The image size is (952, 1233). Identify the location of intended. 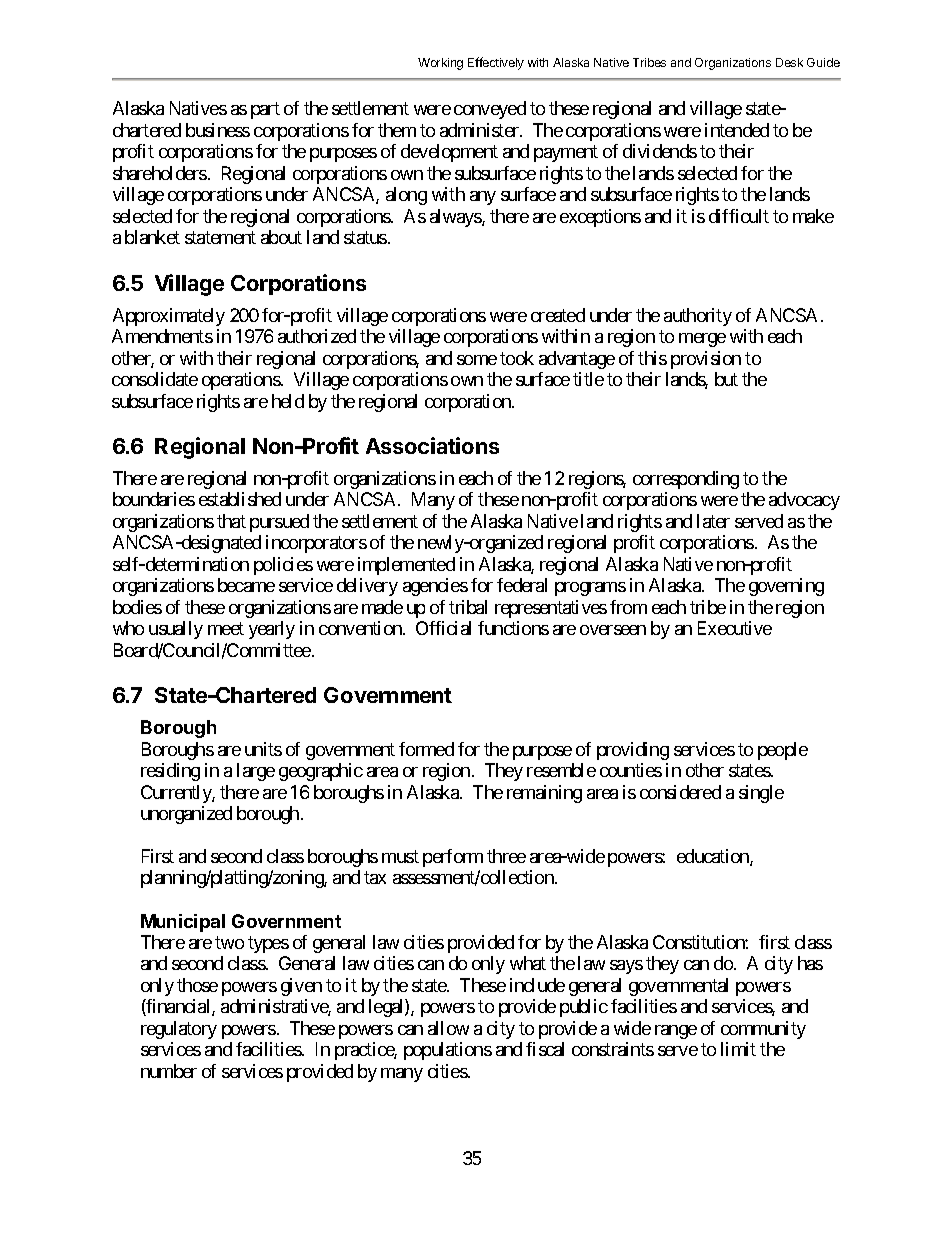
(737, 130).
